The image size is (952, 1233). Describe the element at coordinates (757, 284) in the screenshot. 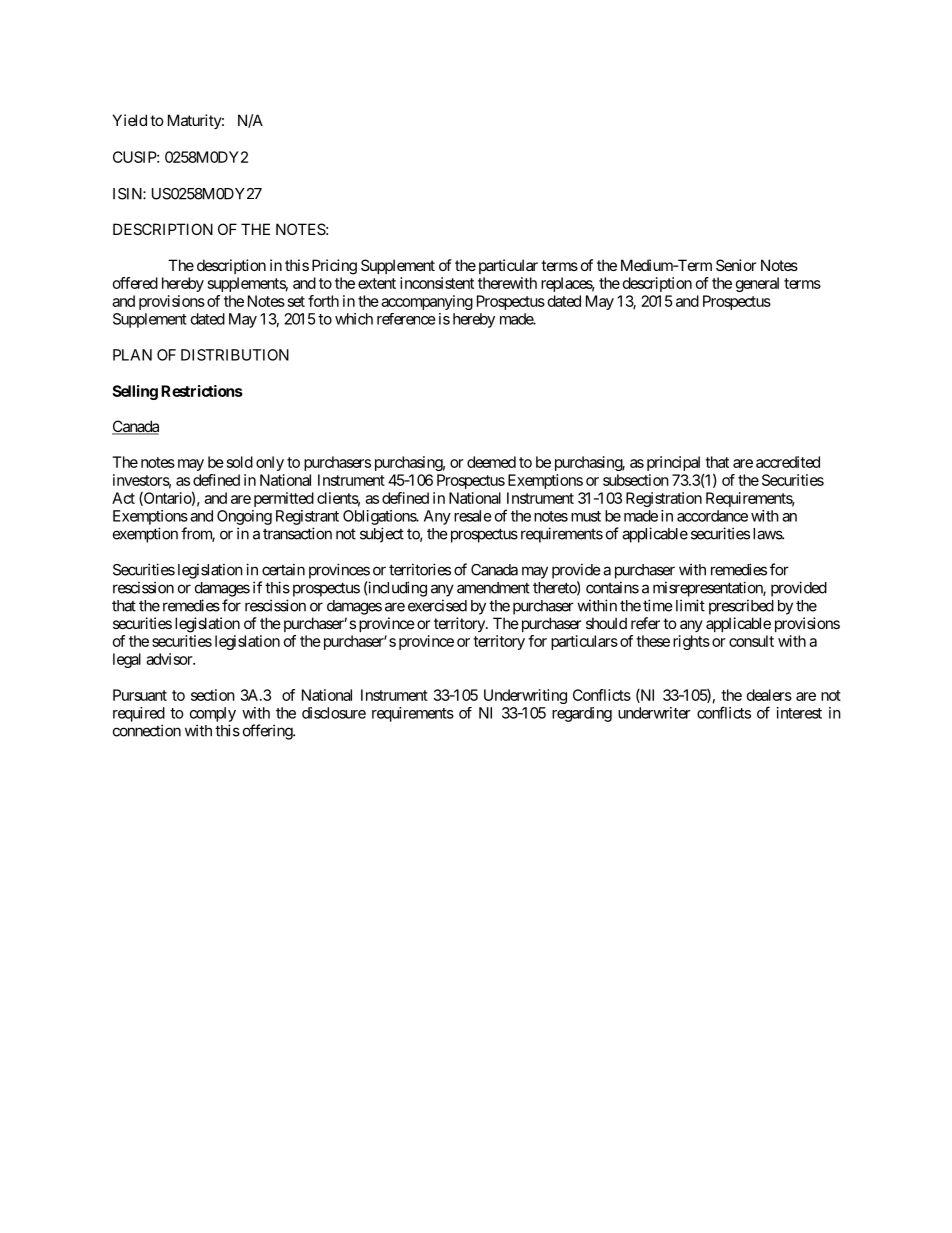

I see `general` at that location.
